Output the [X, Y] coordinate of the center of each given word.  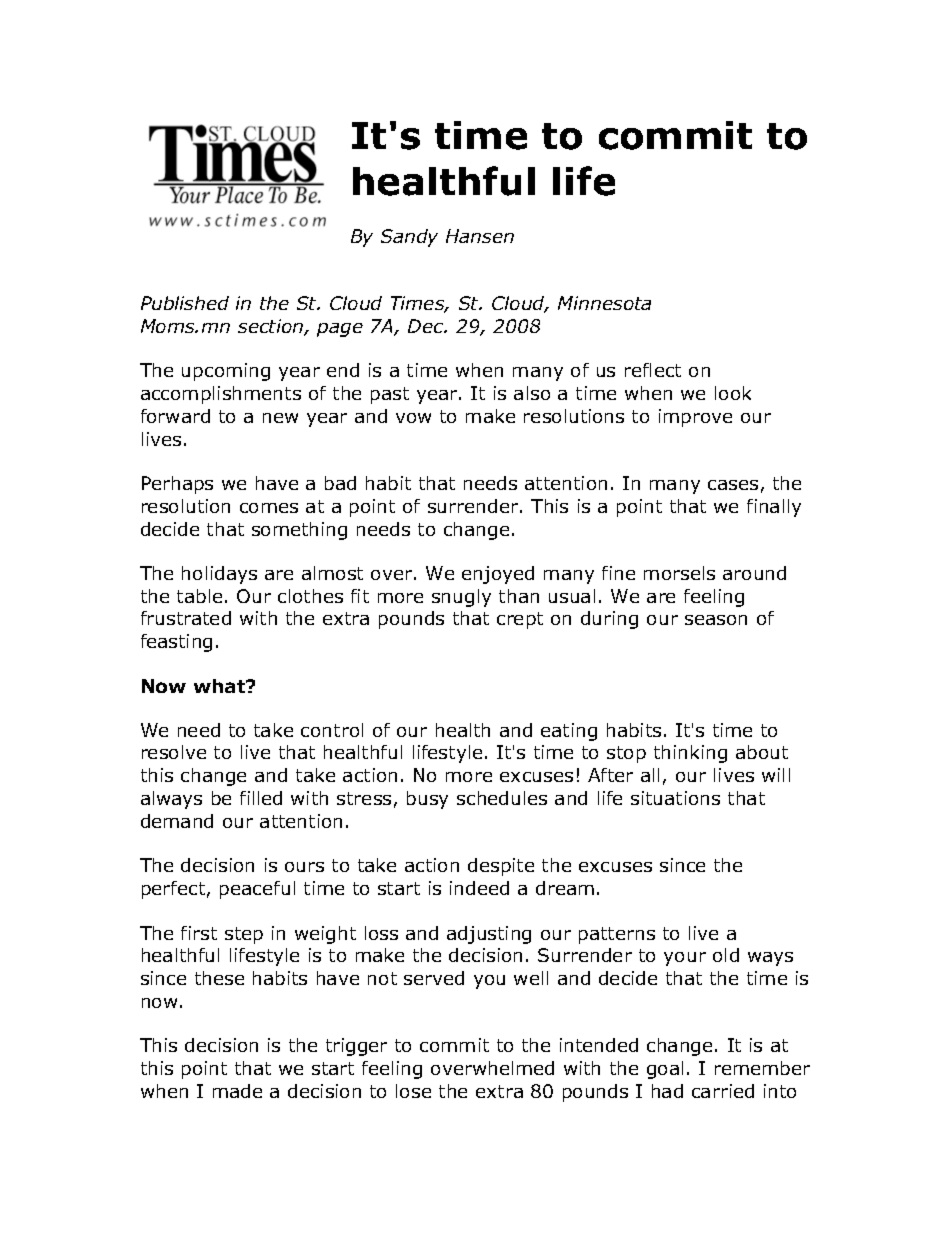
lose [413, 1091]
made [237, 1091]
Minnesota [604, 303]
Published [185, 303]
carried [723, 1091]
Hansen [480, 236]
